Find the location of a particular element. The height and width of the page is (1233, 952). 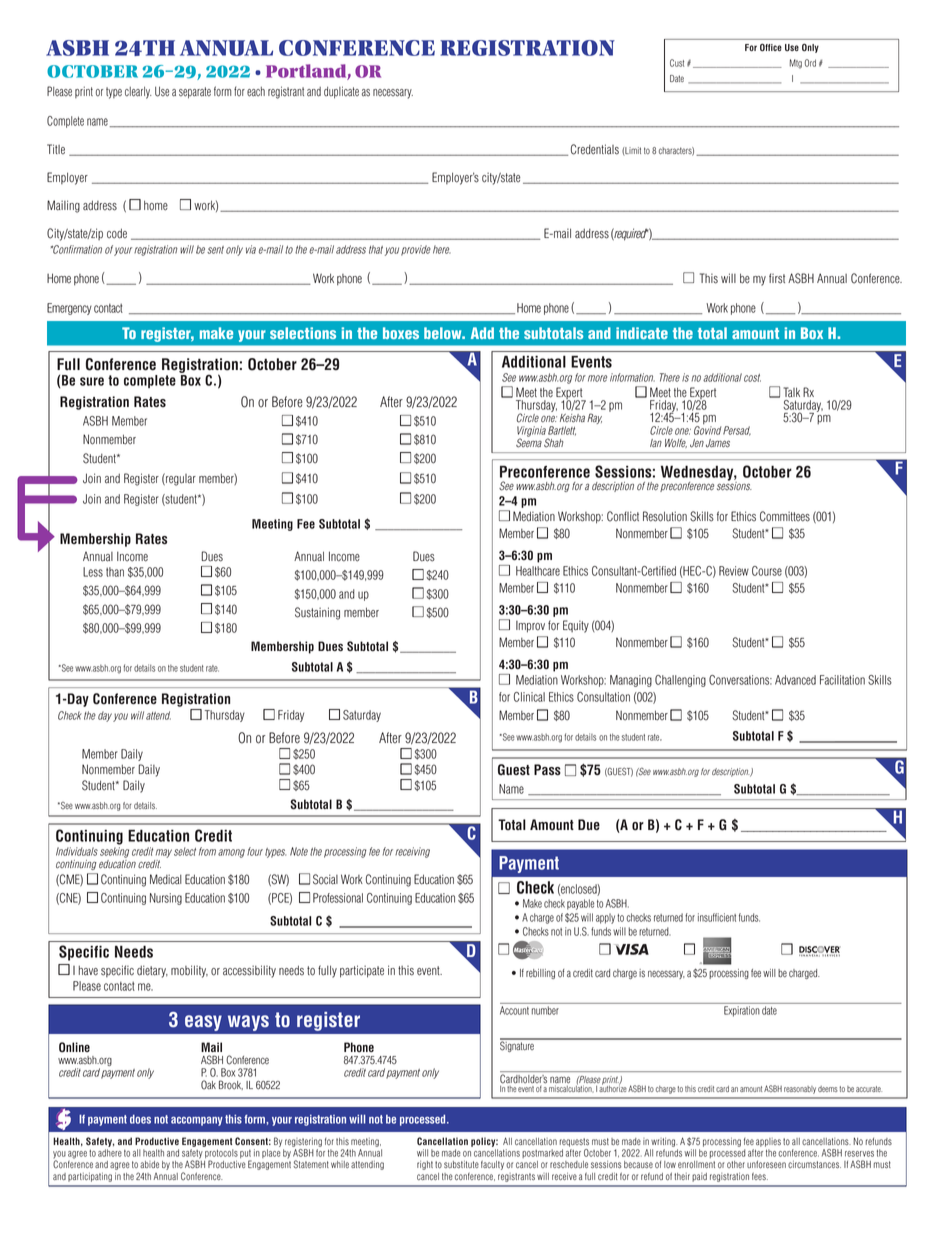

Pass is located at coordinates (547, 770).
